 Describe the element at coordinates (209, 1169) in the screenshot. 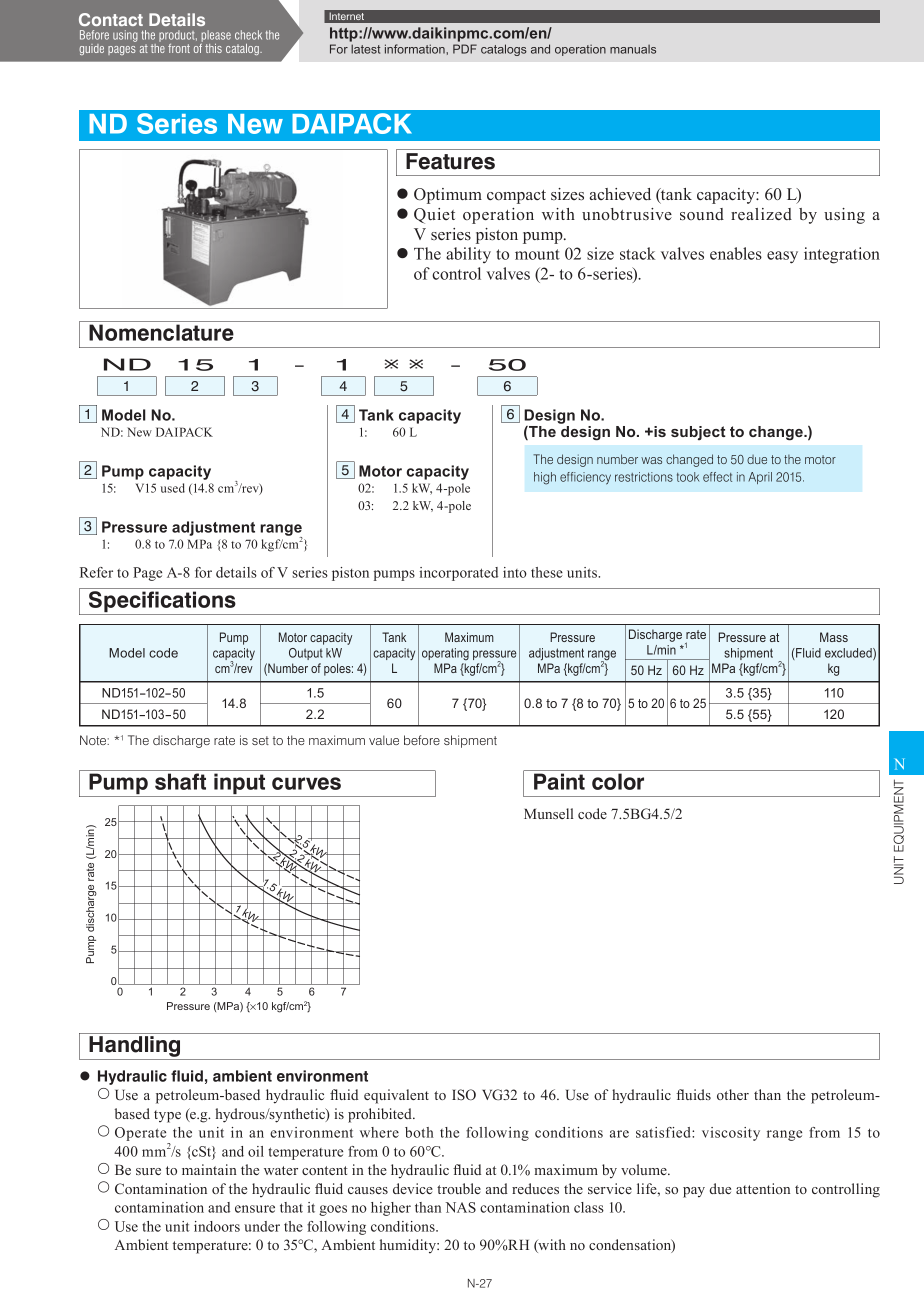

I see `maintain` at that location.
